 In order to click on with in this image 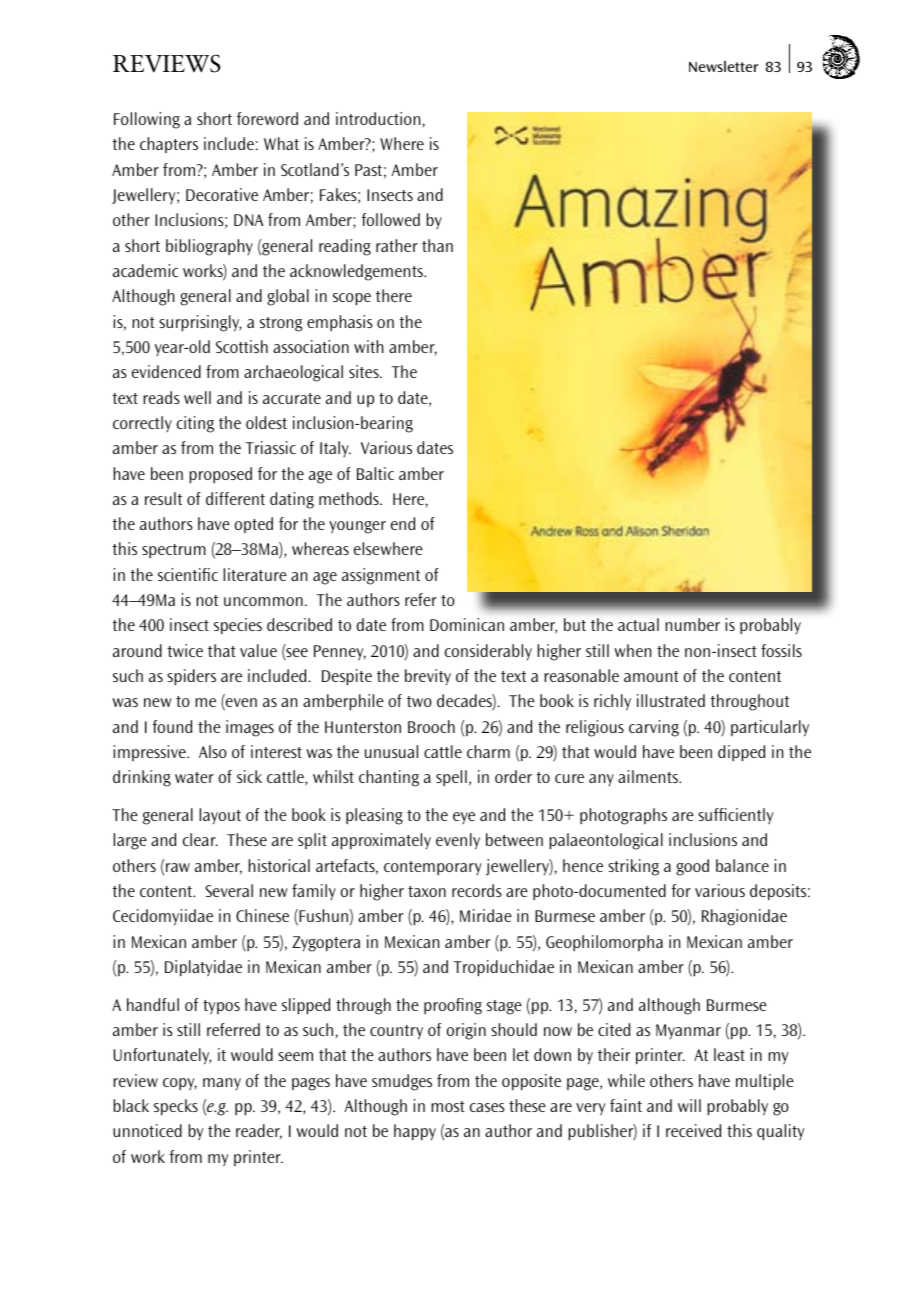, I will do `click(369, 346)`.
